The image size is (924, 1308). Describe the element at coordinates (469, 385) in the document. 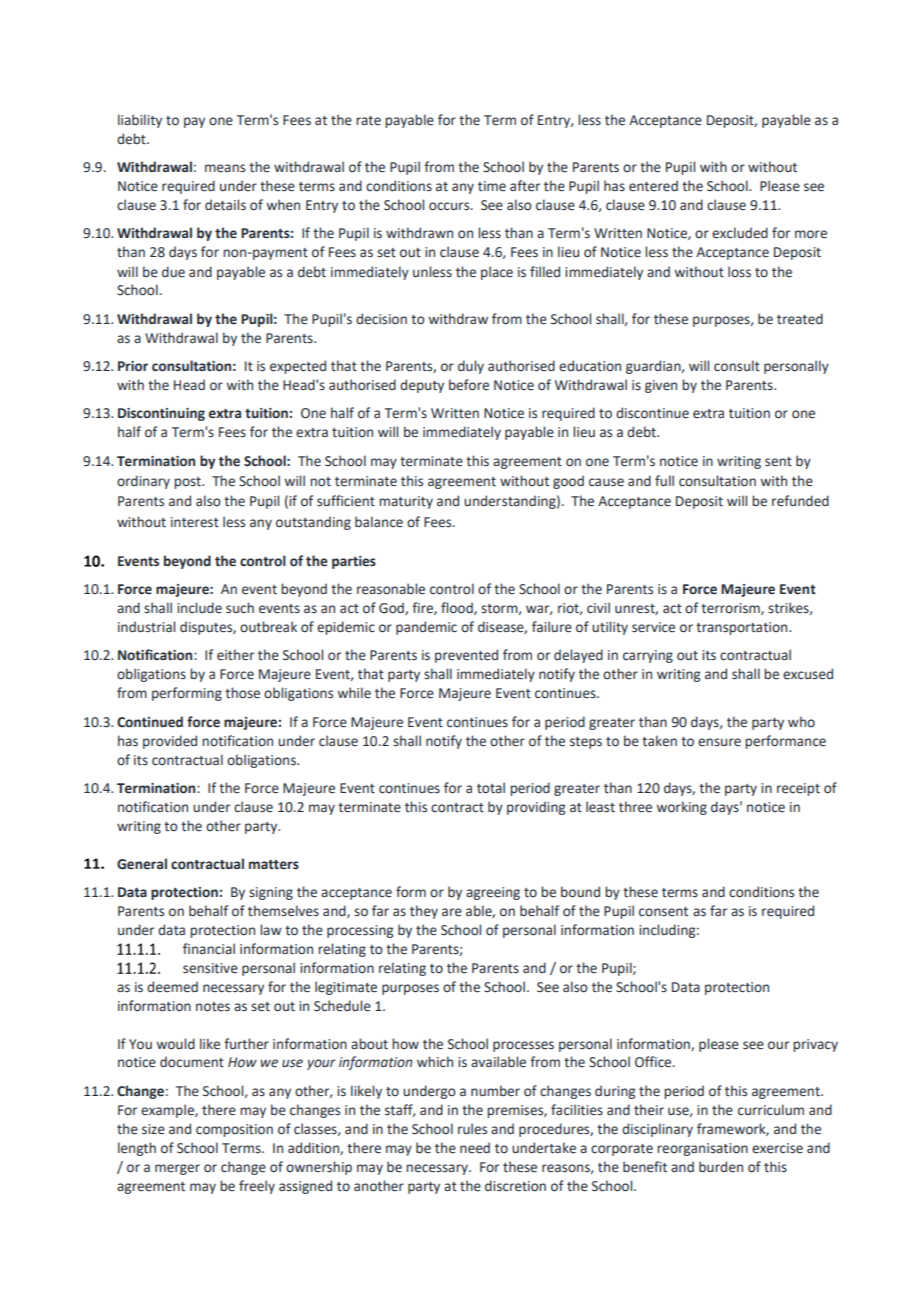

I see `before` at that location.
